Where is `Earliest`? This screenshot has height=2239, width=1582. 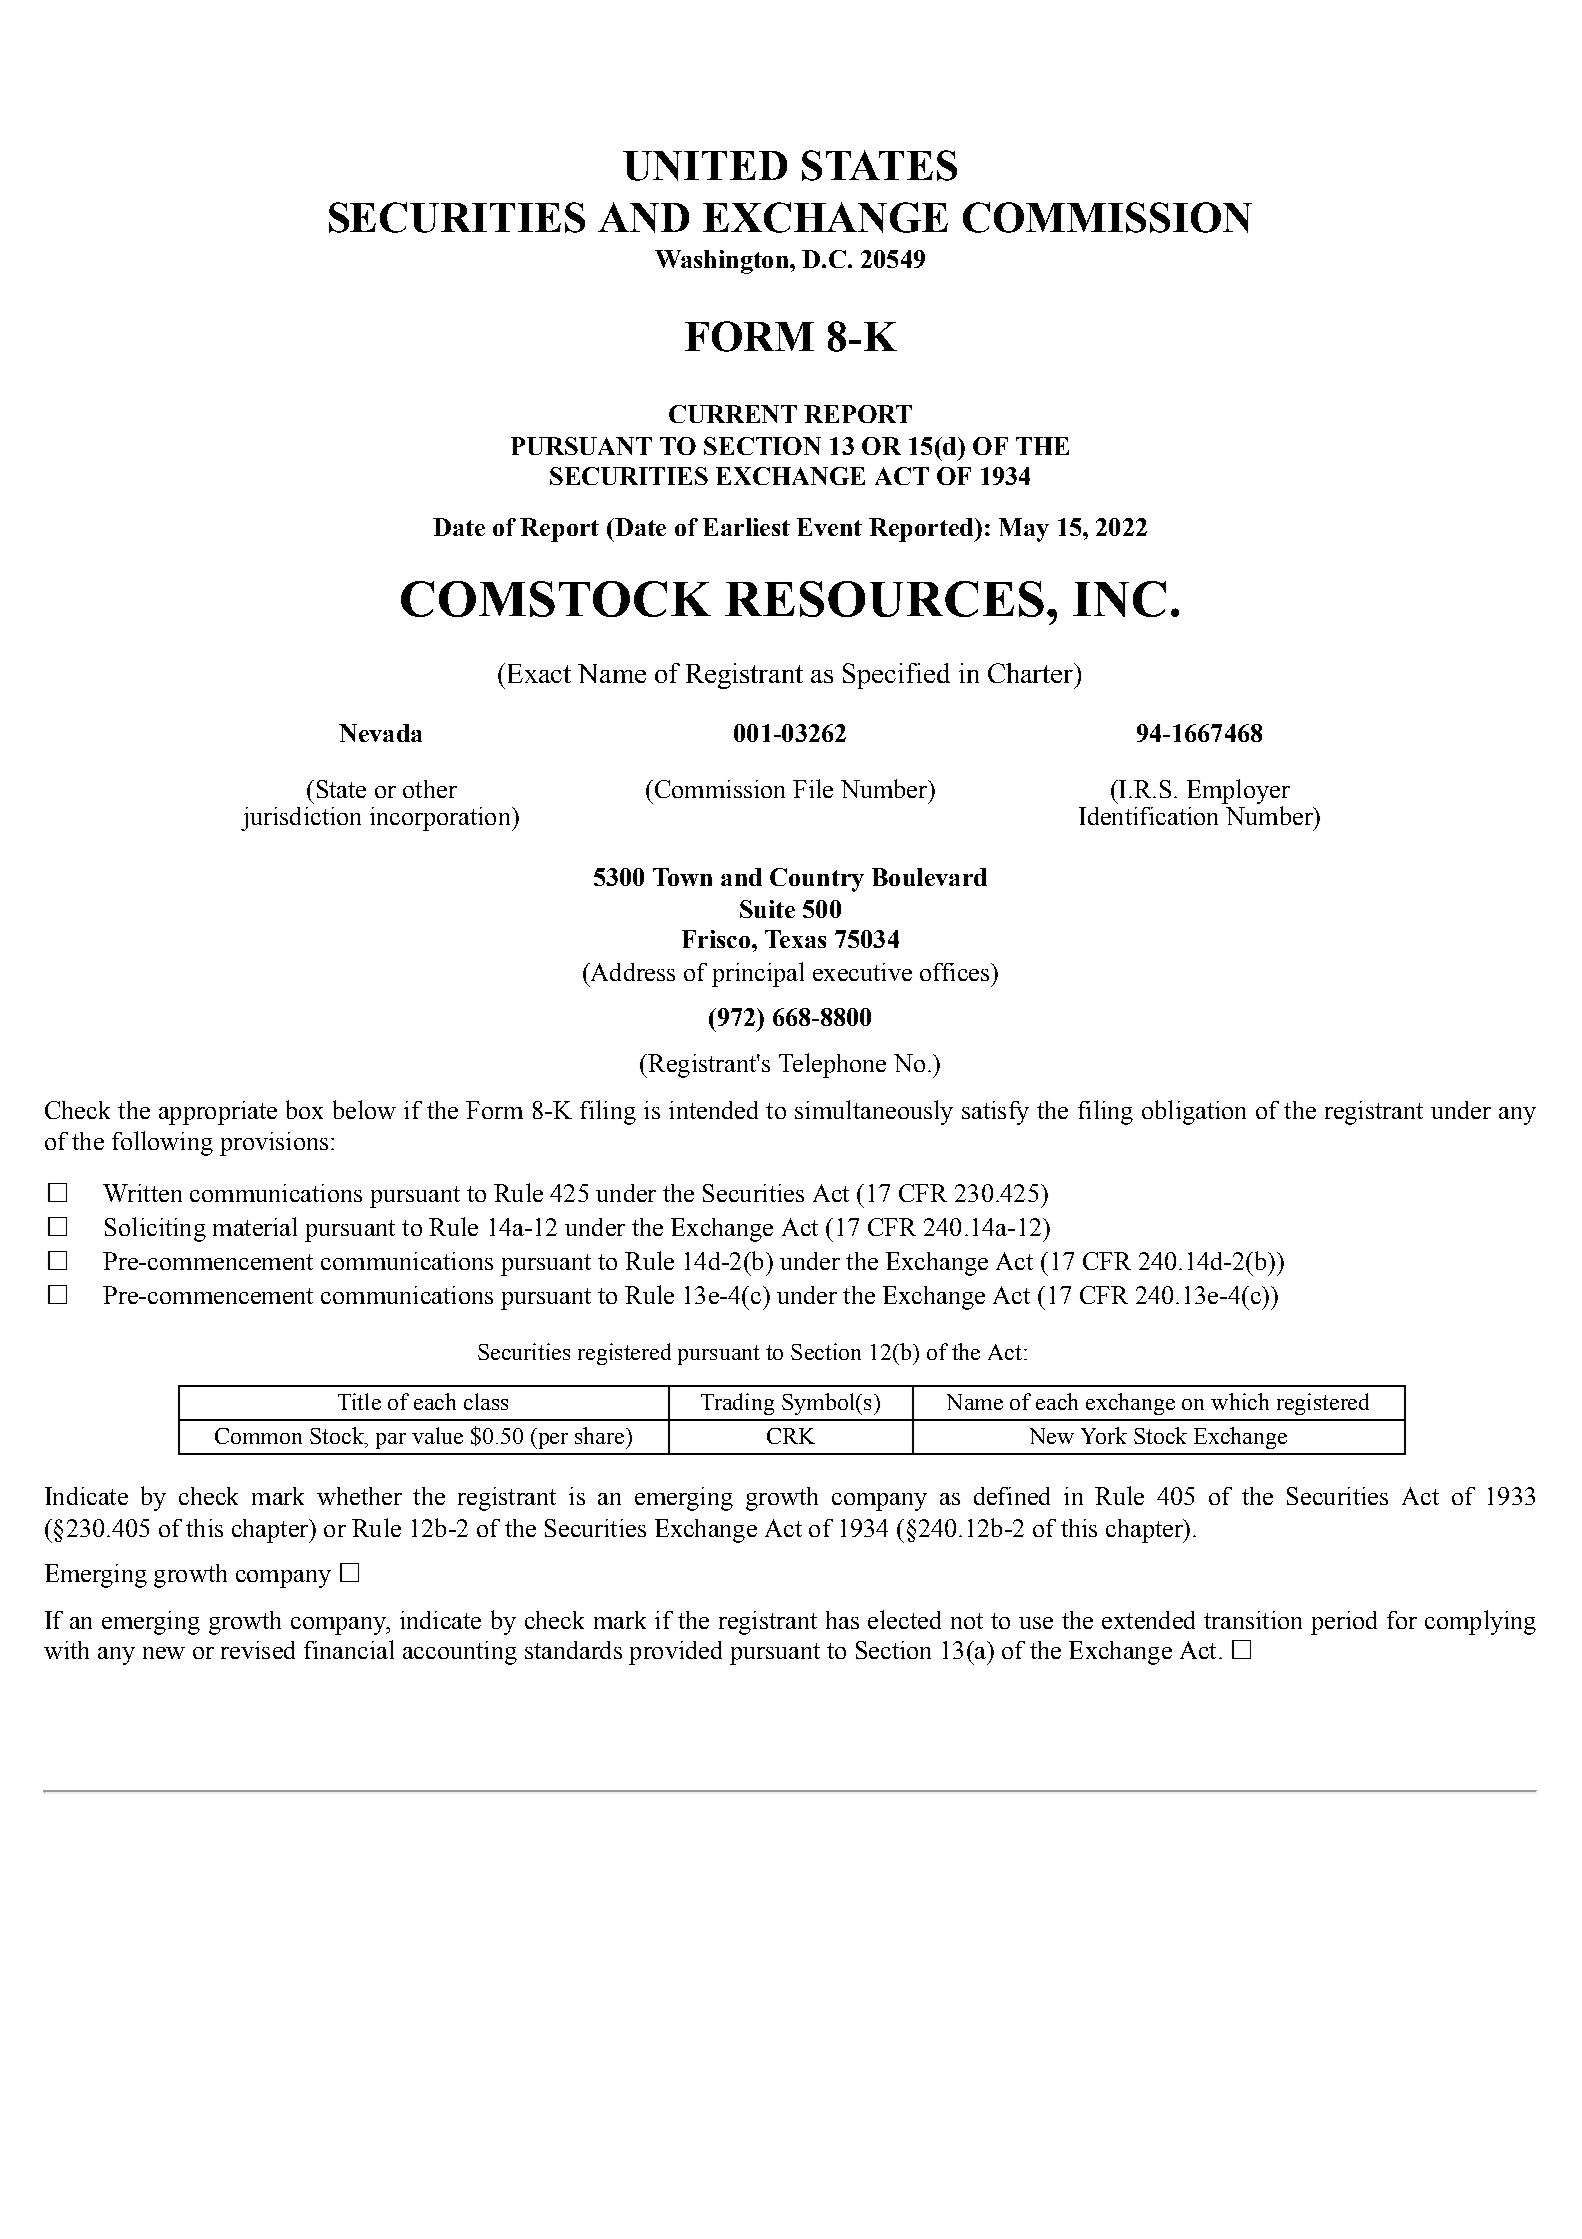 Earliest is located at coordinates (746, 527).
